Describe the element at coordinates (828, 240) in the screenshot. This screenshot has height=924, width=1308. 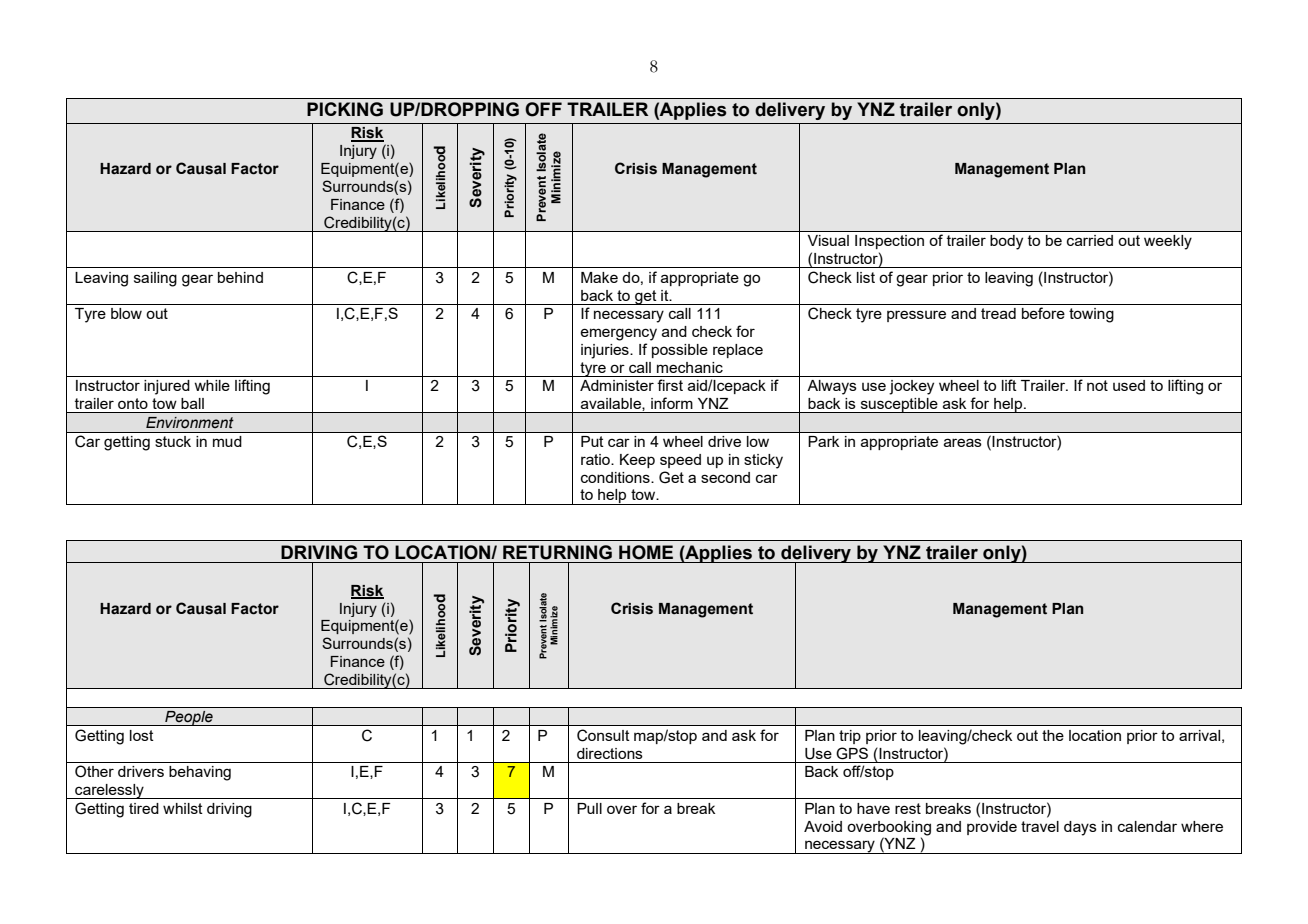
I see `Visual` at that location.
